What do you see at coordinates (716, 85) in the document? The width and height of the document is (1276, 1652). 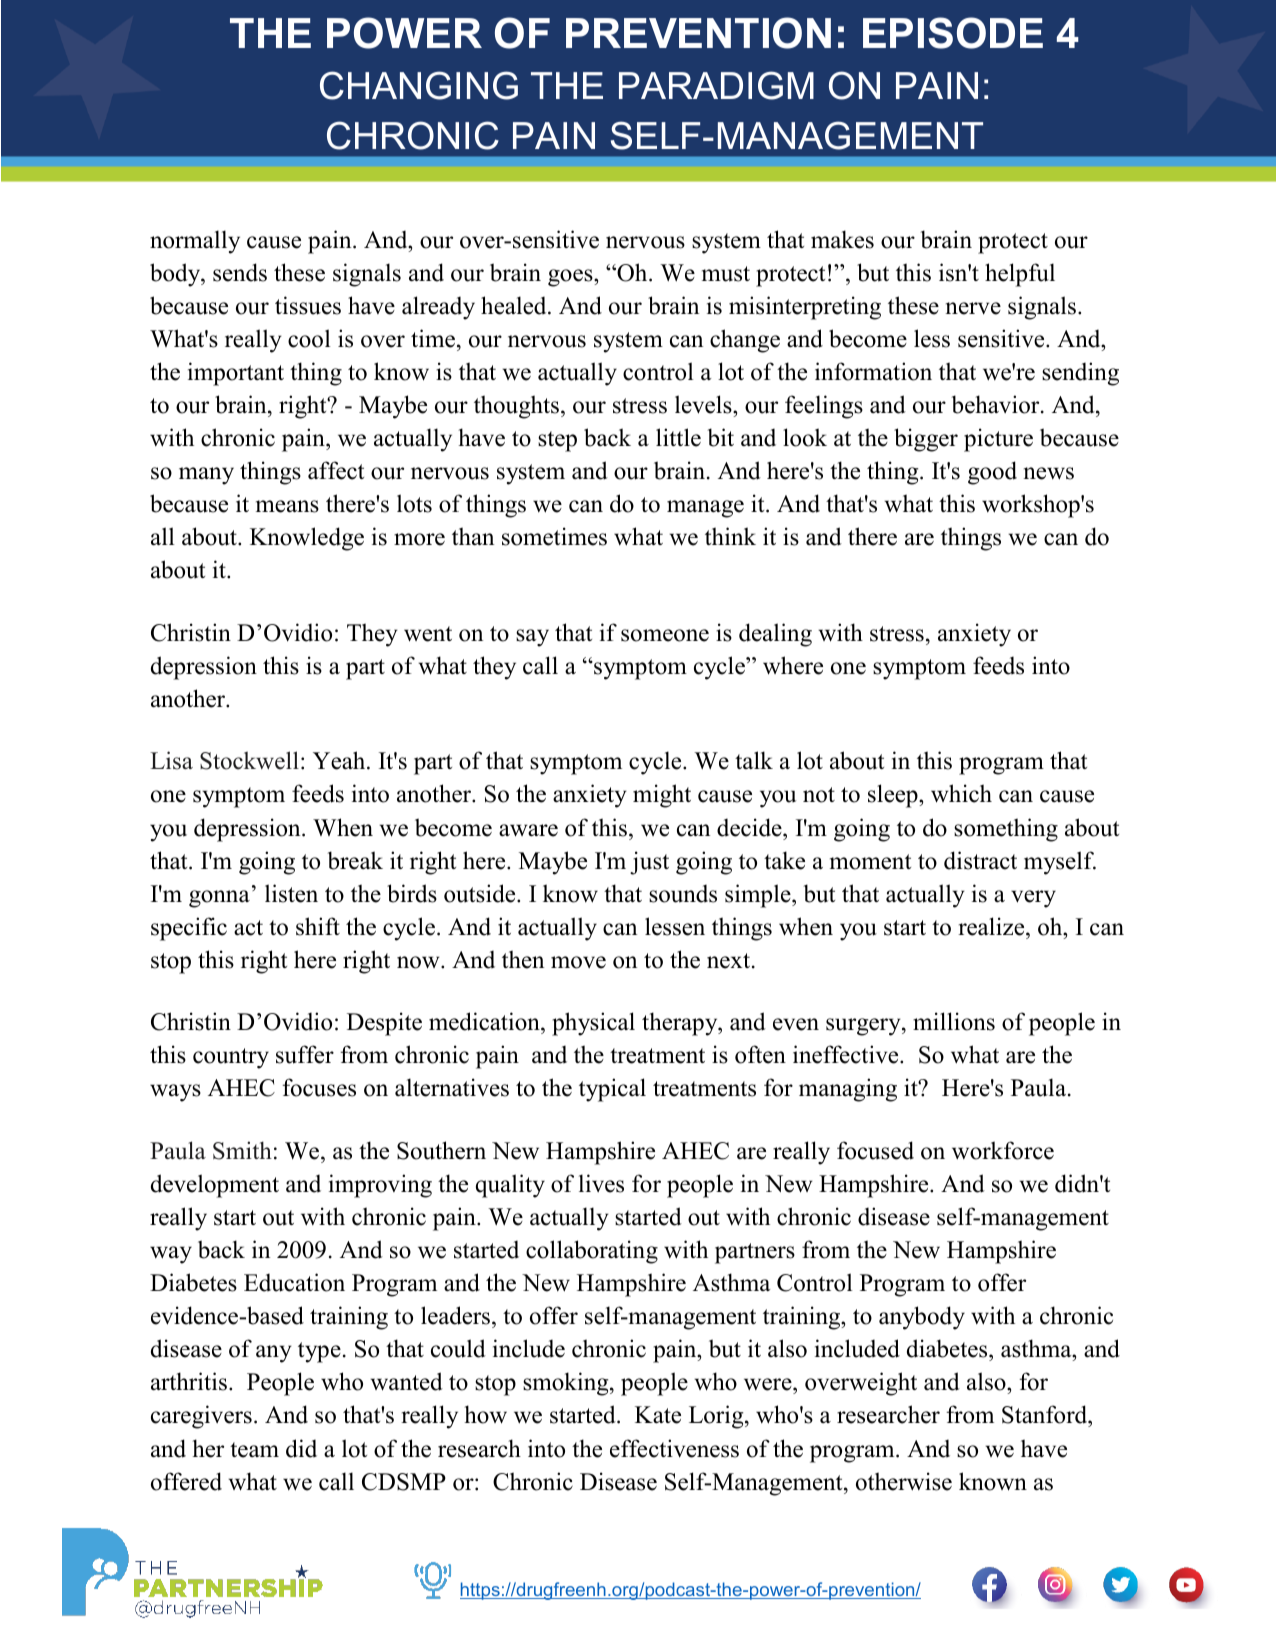 I see `PARADIGM` at bounding box center [716, 85].
